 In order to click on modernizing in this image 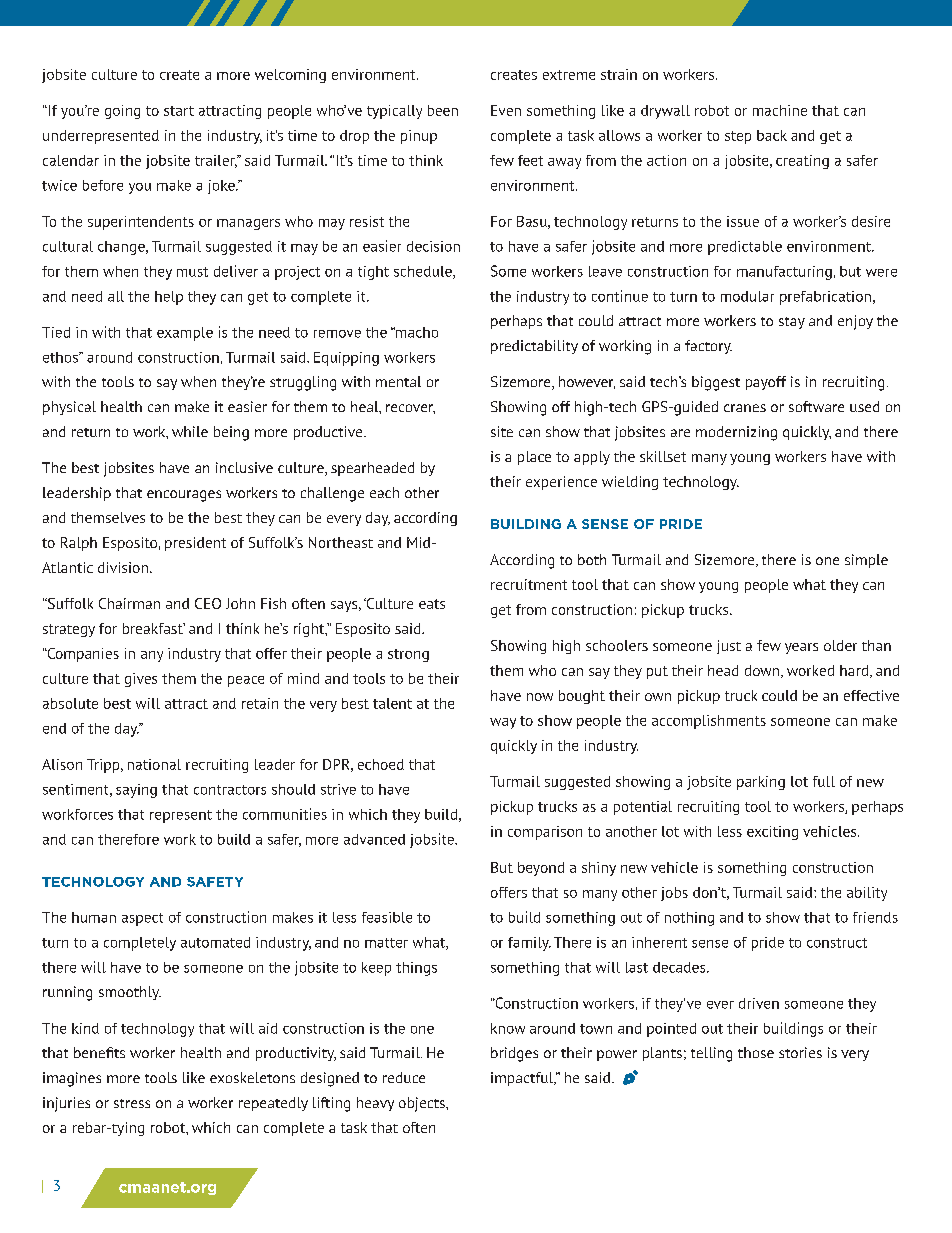, I will do `click(736, 433)`.
